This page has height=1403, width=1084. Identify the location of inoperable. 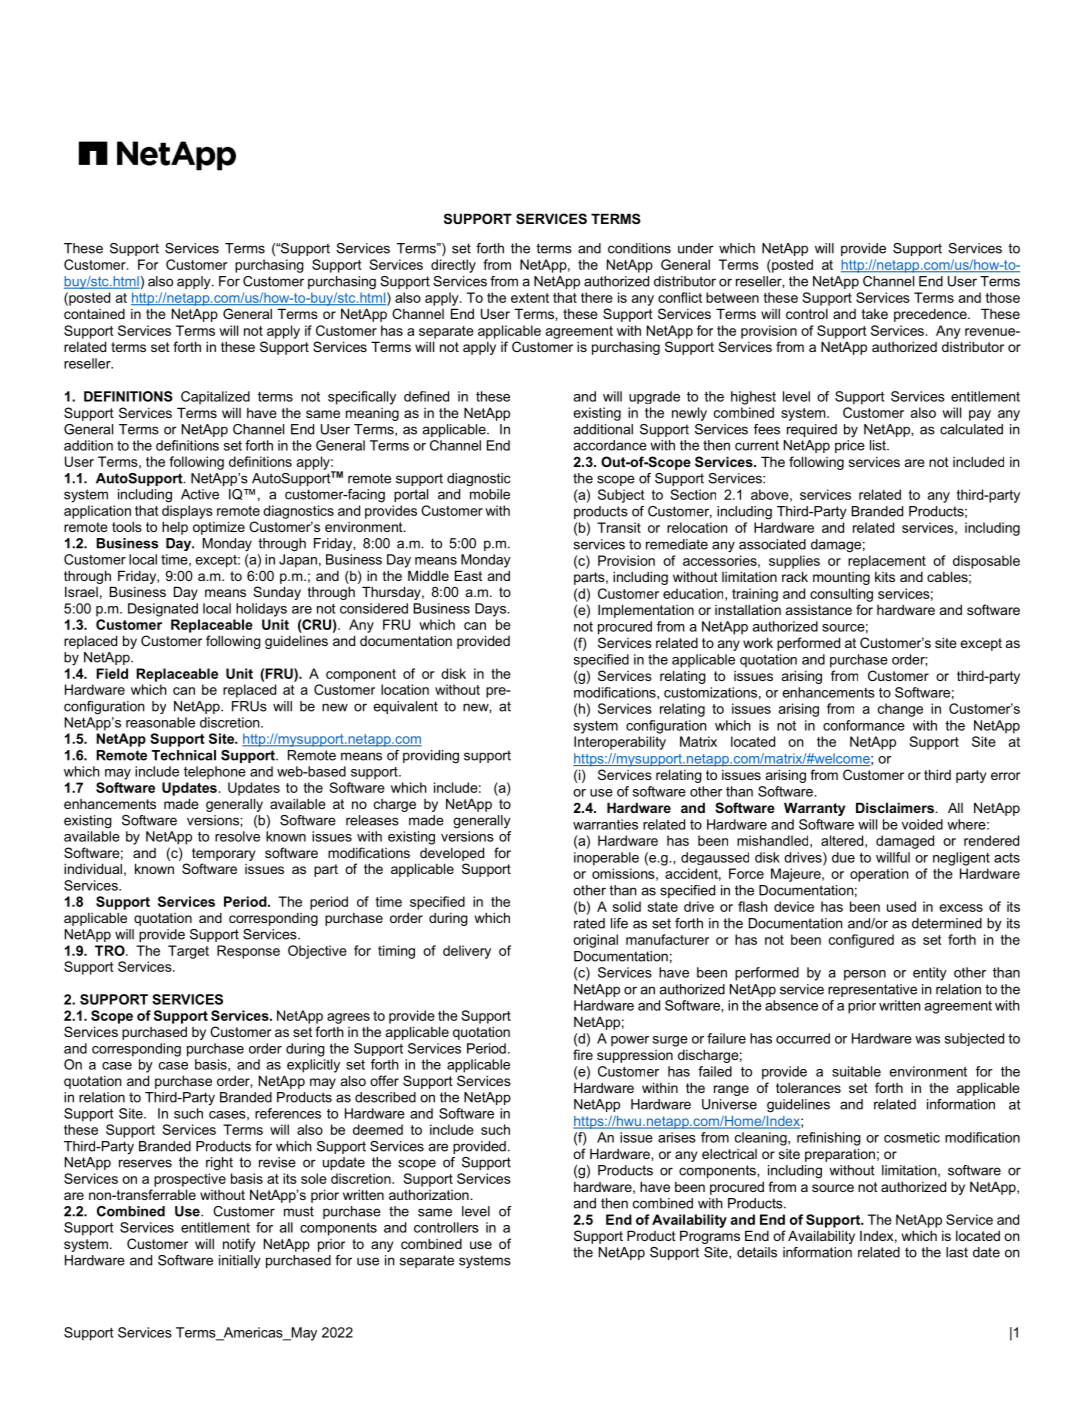
(606, 859).
